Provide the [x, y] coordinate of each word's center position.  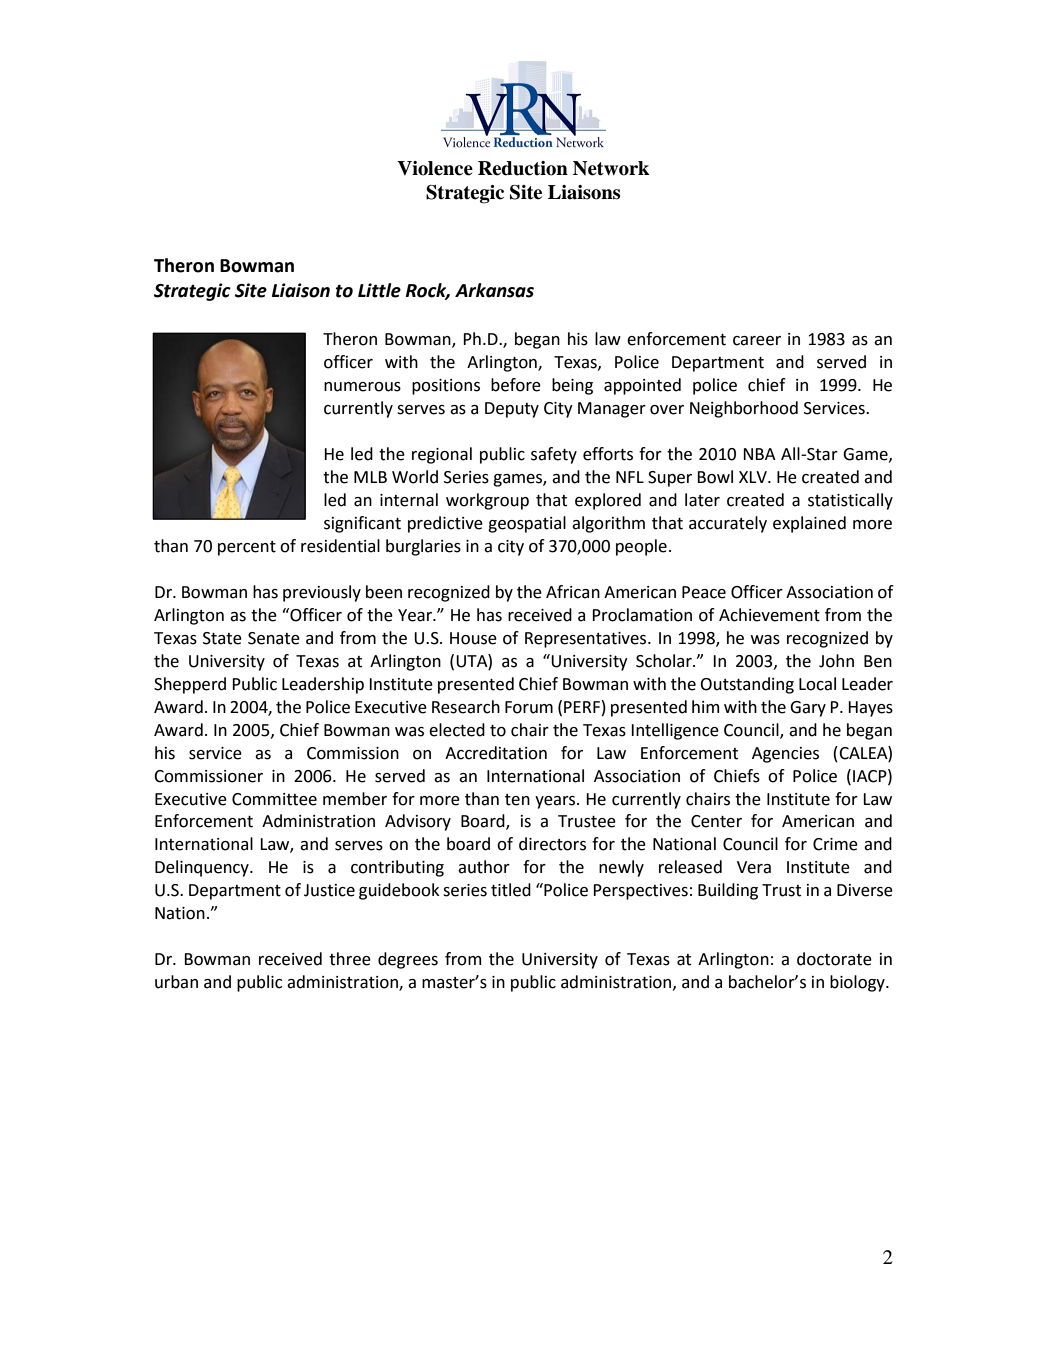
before [516, 385]
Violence [435, 168]
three [350, 959]
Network [611, 168]
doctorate [834, 959]
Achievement [769, 615]
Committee [274, 799]
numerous [362, 387]
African [573, 592]
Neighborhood [744, 409]
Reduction [523, 168]
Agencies [785, 755]
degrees [408, 960]
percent [247, 548]
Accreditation [496, 753]
